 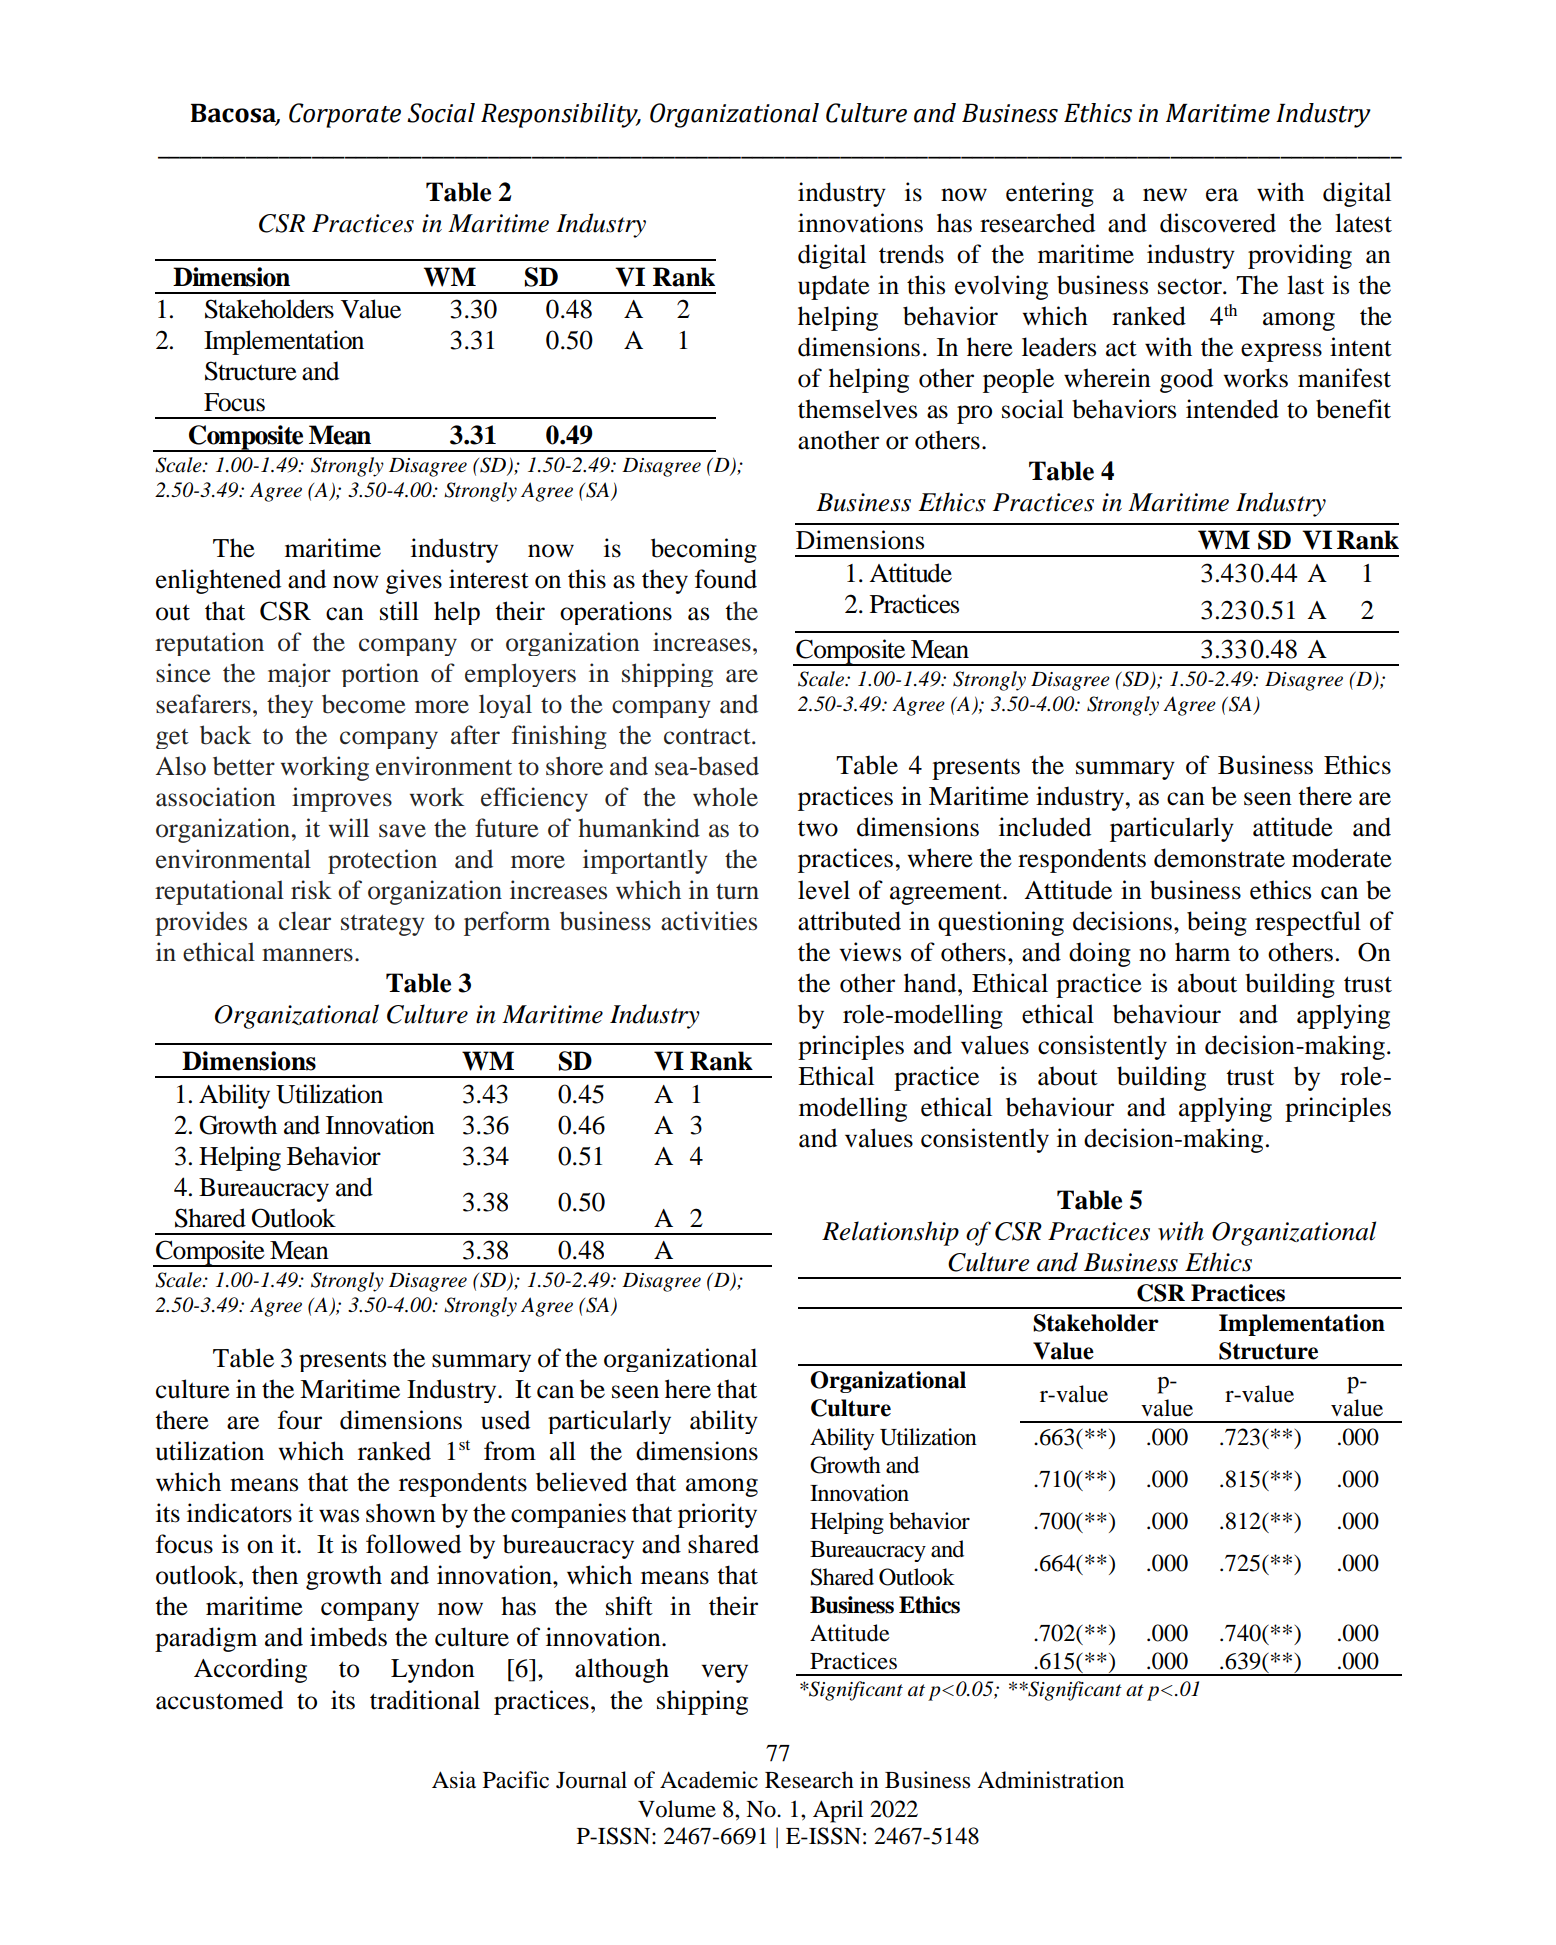 What do you see at coordinates (1050, 1780) in the screenshot?
I see `Administration` at bounding box center [1050, 1780].
